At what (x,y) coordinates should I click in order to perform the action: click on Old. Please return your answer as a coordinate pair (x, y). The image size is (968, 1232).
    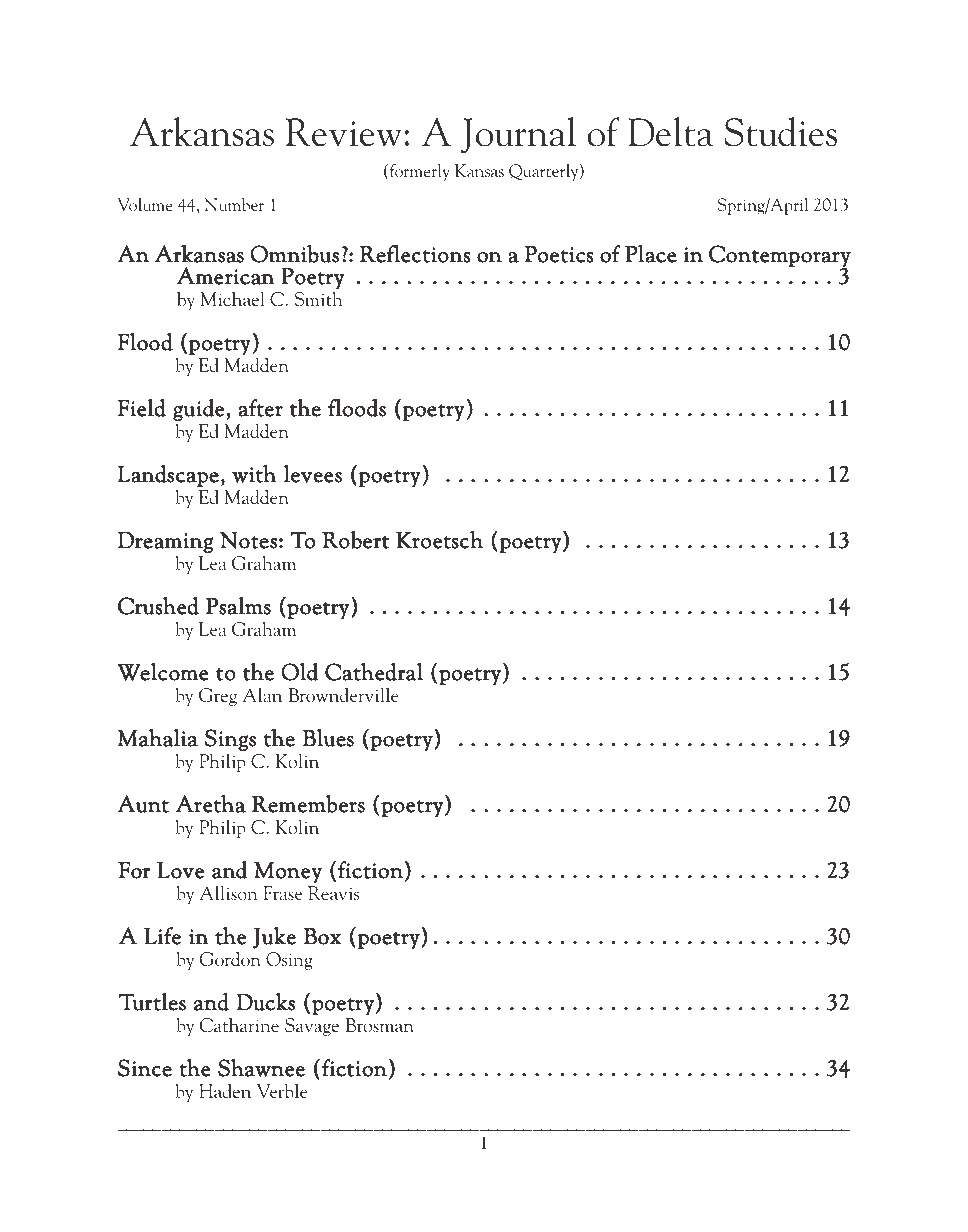
    Looking at the image, I should click on (300, 671).
